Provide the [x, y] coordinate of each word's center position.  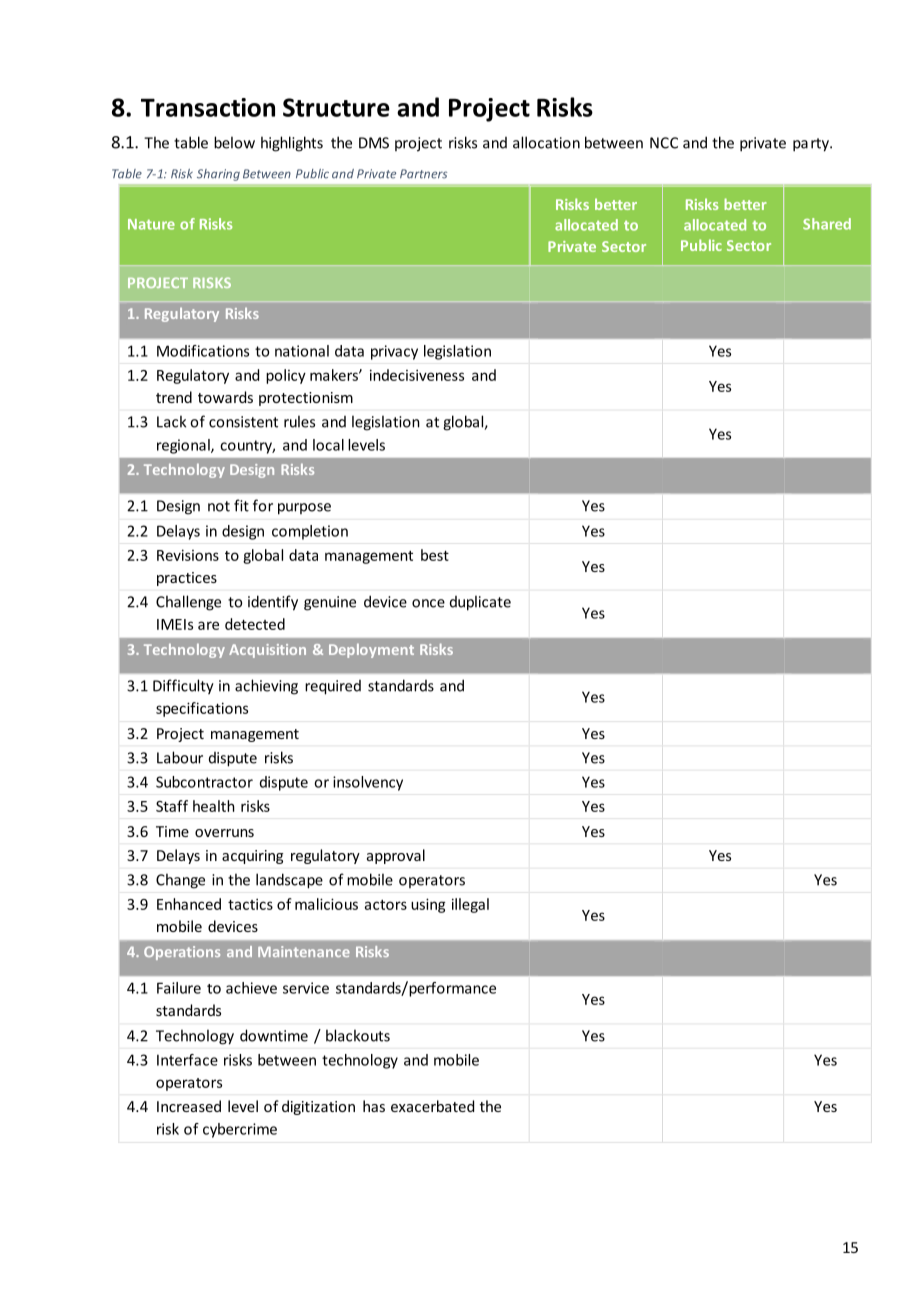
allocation [546, 142]
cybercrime [240, 1130]
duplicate [480, 603]
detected [255, 624]
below [234, 142]
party [812, 145]
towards [225, 397]
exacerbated [432, 1106]
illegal [470, 905]
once [428, 603]
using [428, 905]
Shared [827, 224]
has [374, 1106]
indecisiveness [417, 375]
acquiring [252, 857]
